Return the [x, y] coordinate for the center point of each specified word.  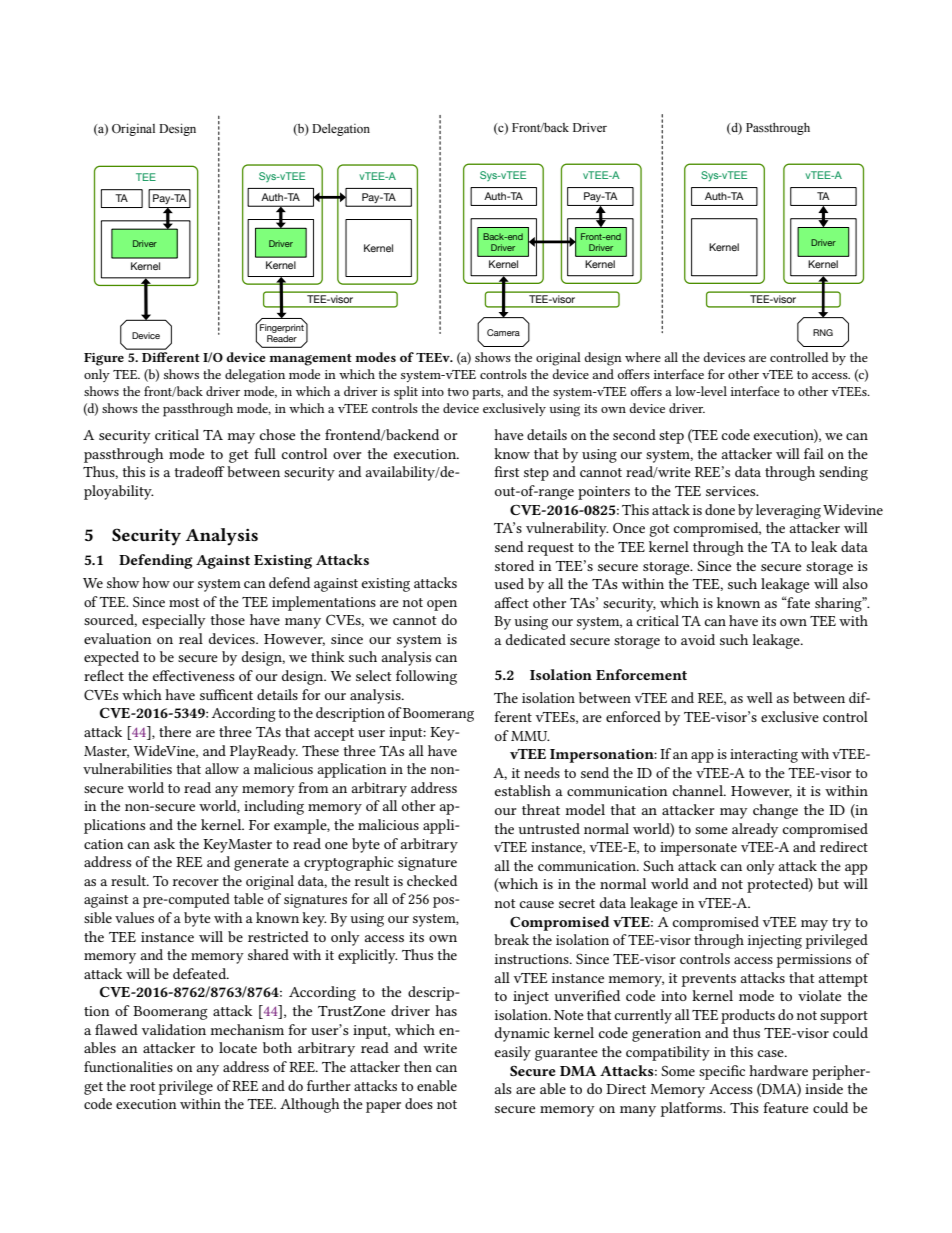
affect [511, 602]
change [775, 811]
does [419, 1103]
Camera [503, 332]
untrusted [549, 828]
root [142, 1086]
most [184, 602]
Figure [104, 359]
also [855, 583]
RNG [823, 332]
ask [164, 843]
